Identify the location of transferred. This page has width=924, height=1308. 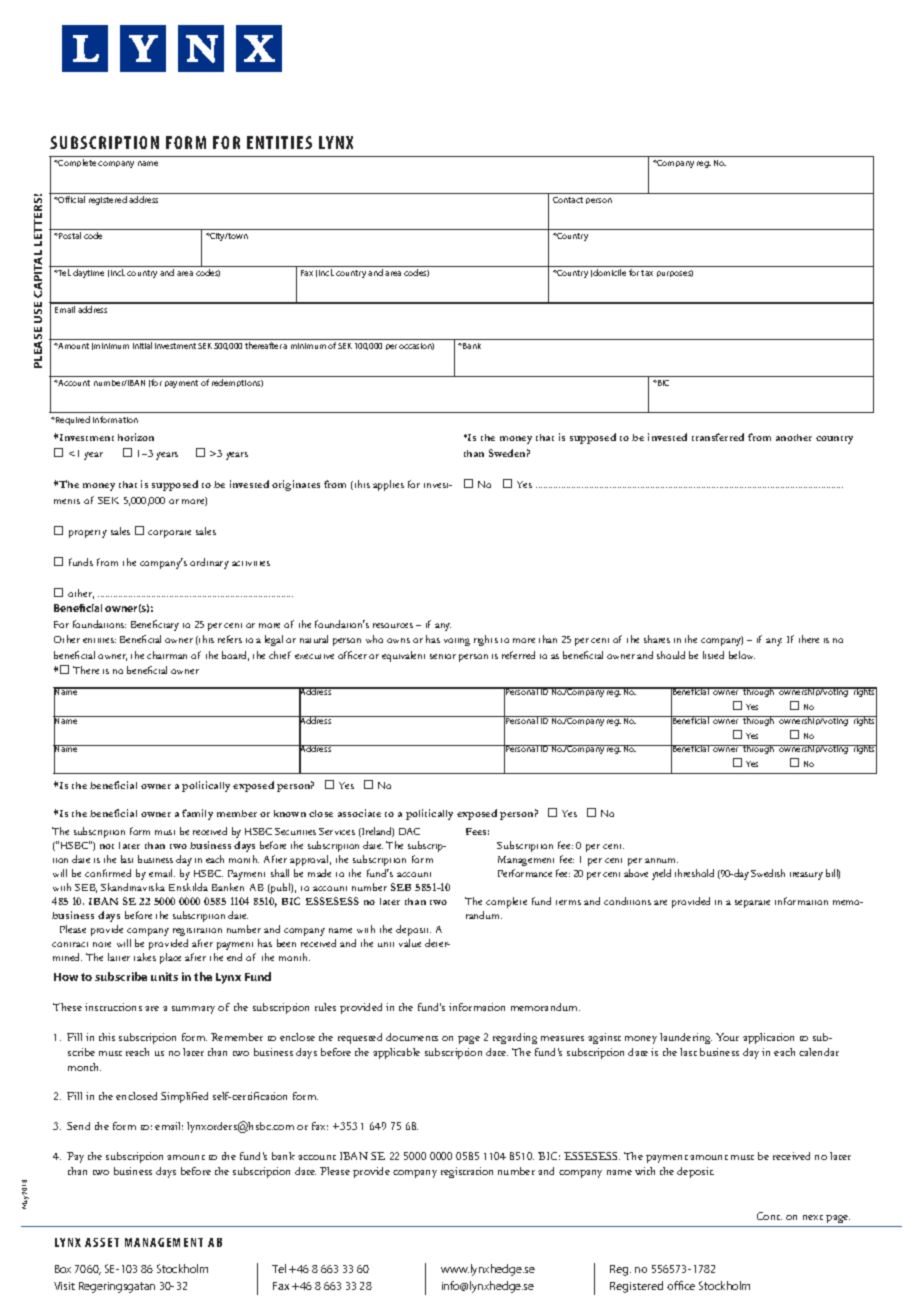
(718, 437).
